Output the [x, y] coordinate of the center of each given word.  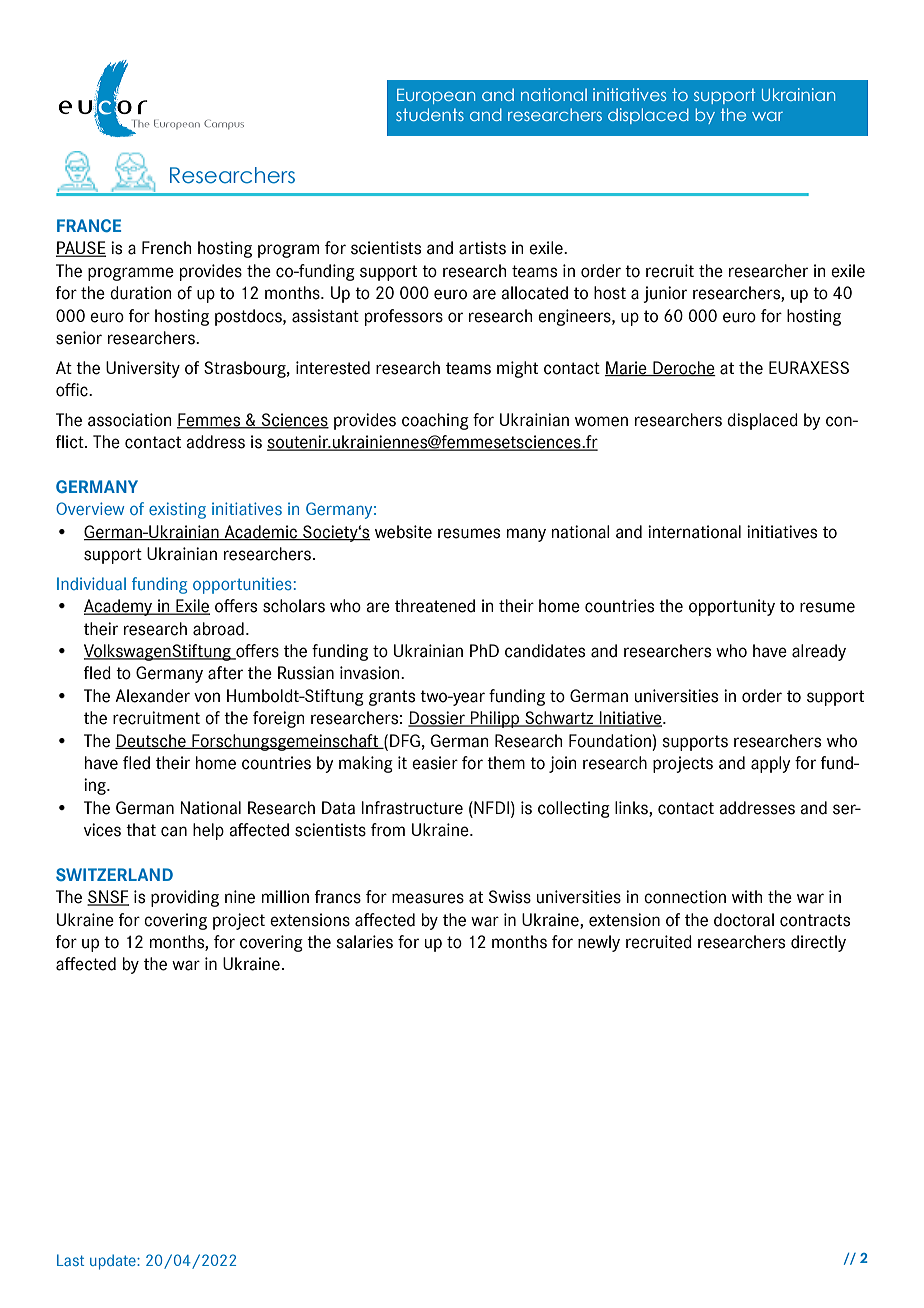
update [114, 1262]
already [819, 652]
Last [70, 1260]
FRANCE [89, 225]
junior [665, 294]
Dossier [437, 719]
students [430, 114]
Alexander [152, 696]
